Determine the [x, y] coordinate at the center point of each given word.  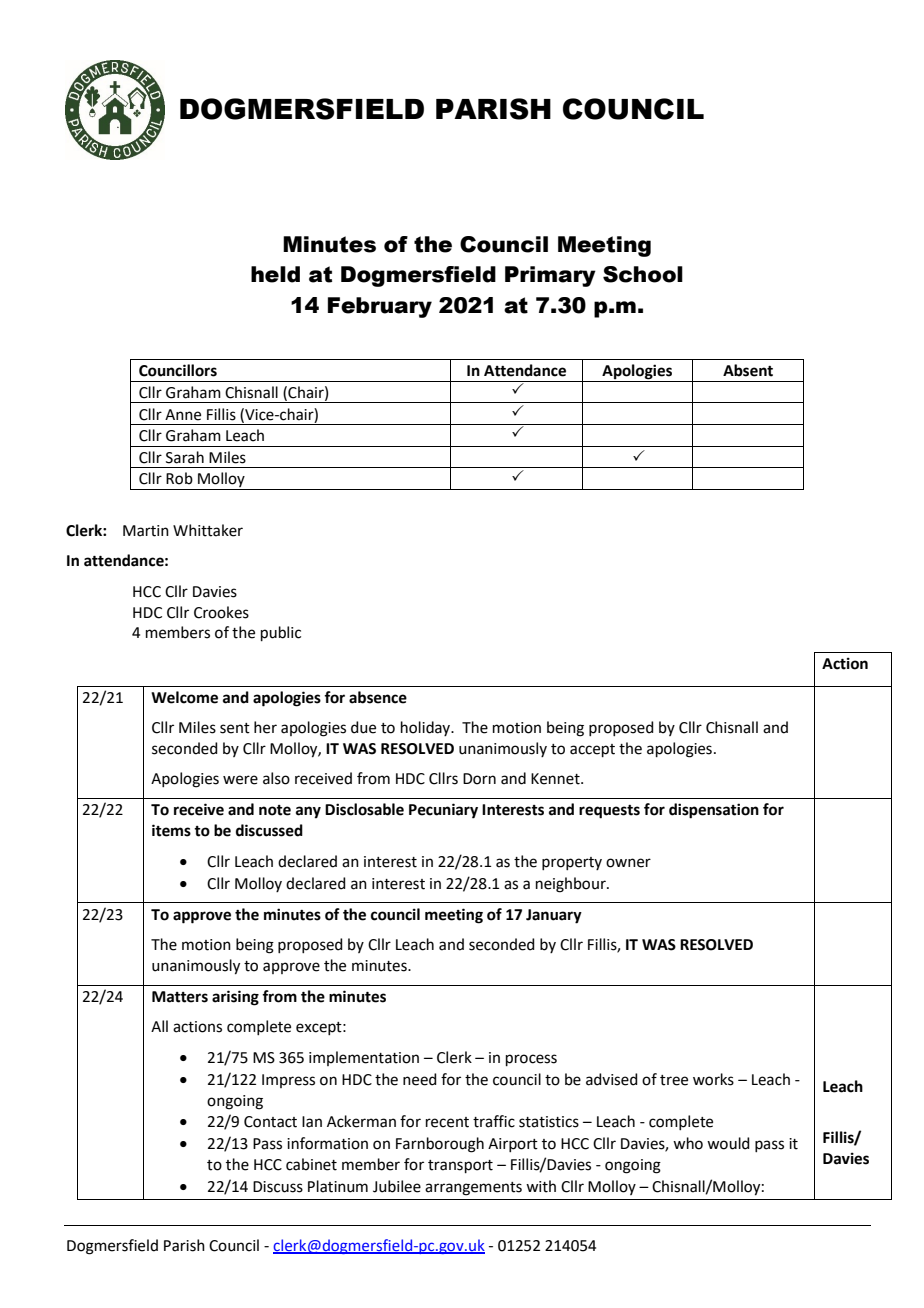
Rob [179, 478]
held [275, 274]
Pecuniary [443, 811]
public [281, 633]
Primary [550, 276]
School [643, 274]
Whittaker [208, 530]
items [171, 830]
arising [235, 998]
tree [674, 1080]
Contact [270, 1122]
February [380, 307]
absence [378, 697]
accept [592, 750]
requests [609, 812]
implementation [364, 1058]
